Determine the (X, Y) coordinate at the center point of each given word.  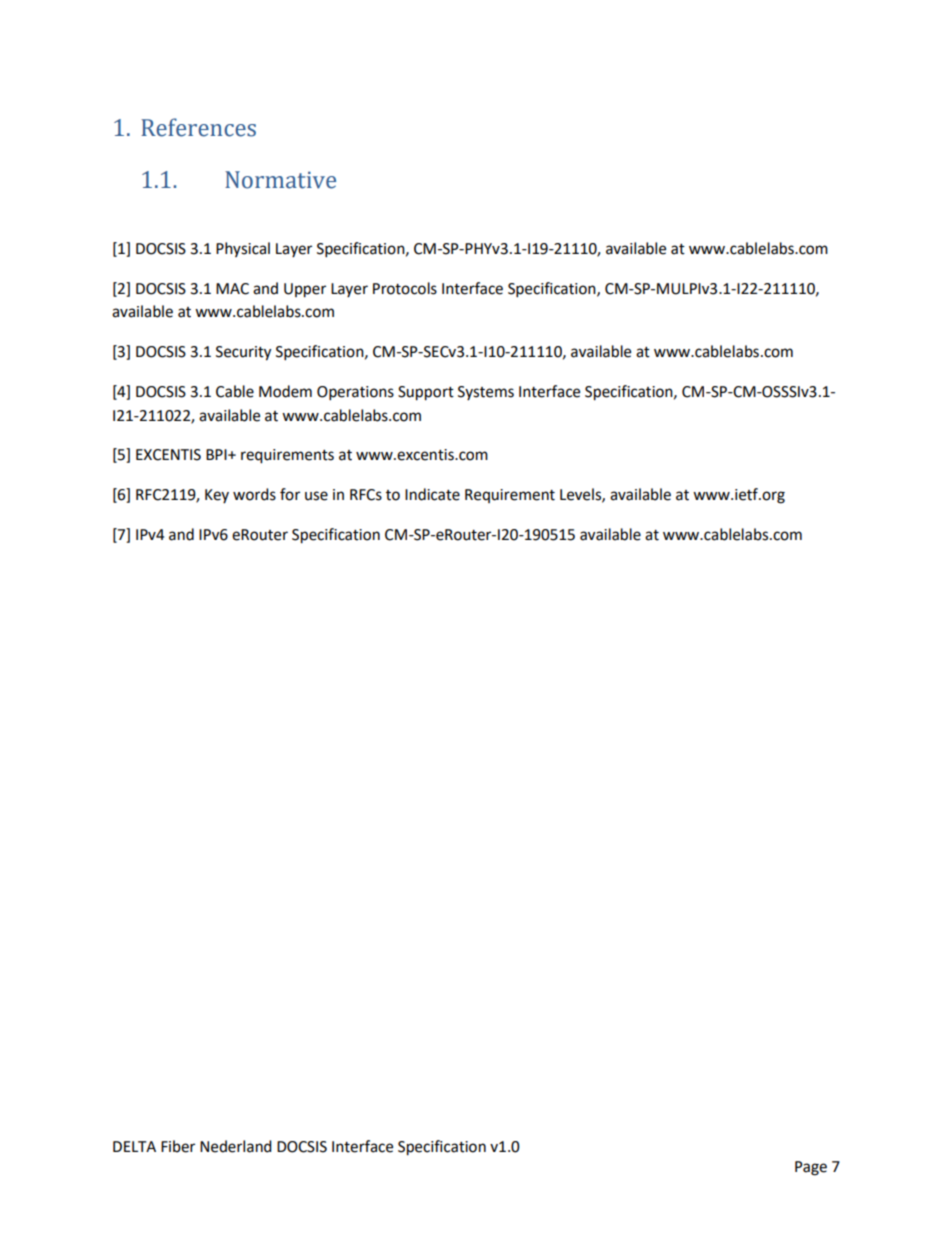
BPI (217, 454)
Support (426, 393)
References (198, 127)
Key (217, 496)
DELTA (134, 1146)
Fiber (178, 1146)
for (290, 494)
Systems (486, 393)
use (316, 496)
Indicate (432, 494)
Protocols (405, 288)
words (254, 494)
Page (811, 1168)
